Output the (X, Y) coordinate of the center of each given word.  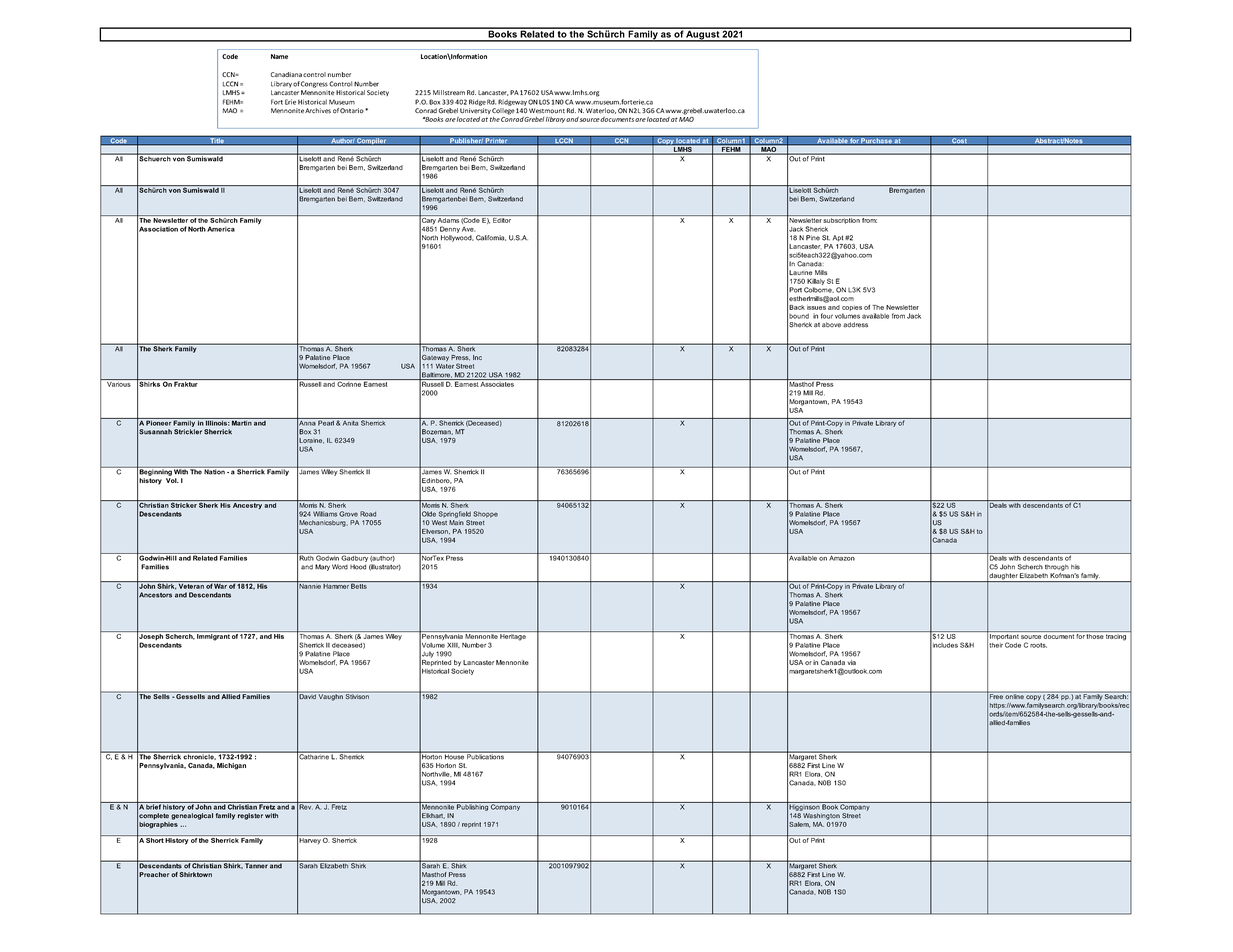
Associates (497, 383)
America (221, 229)
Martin (241, 422)
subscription (841, 219)
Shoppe (485, 514)
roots (1038, 645)
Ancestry (247, 504)
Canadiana (286, 74)
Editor (502, 219)
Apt (838, 238)
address (855, 325)
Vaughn (331, 696)
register (250, 816)
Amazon (842, 557)
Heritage (513, 637)
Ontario (353, 111)
